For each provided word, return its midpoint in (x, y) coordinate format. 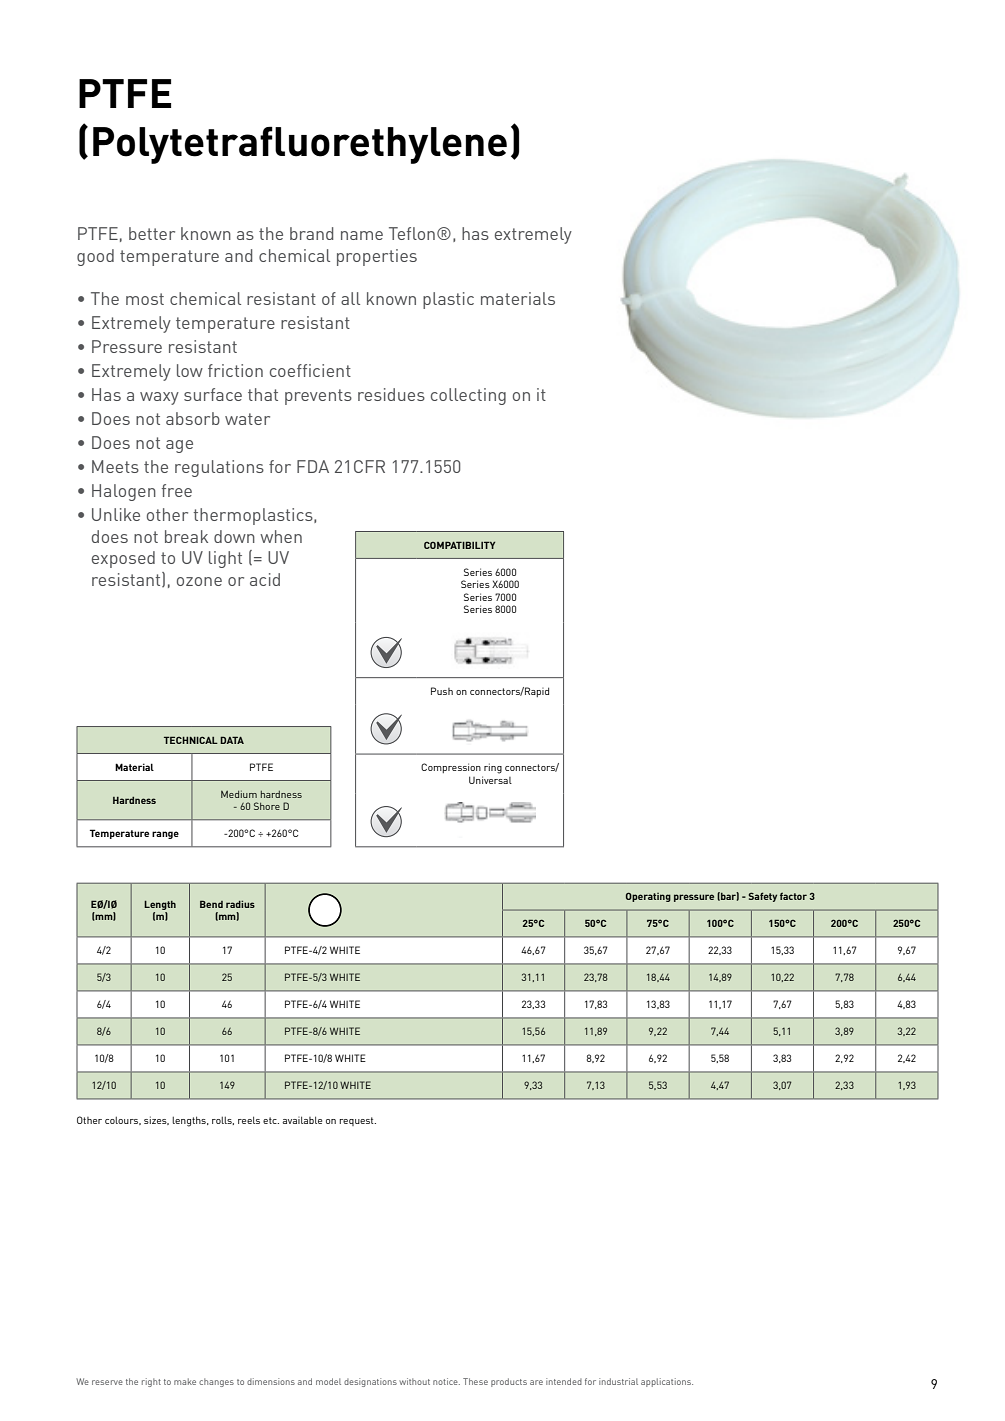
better (152, 233)
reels (249, 1120)
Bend (211, 904)
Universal (490, 780)
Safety (762, 897)
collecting (468, 396)
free (177, 490)
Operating (648, 897)
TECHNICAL (191, 740)
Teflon (412, 233)
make (185, 1381)
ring (493, 768)
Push (442, 691)
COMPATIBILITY (459, 545)
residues (391, 394)
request (357, 1121)
